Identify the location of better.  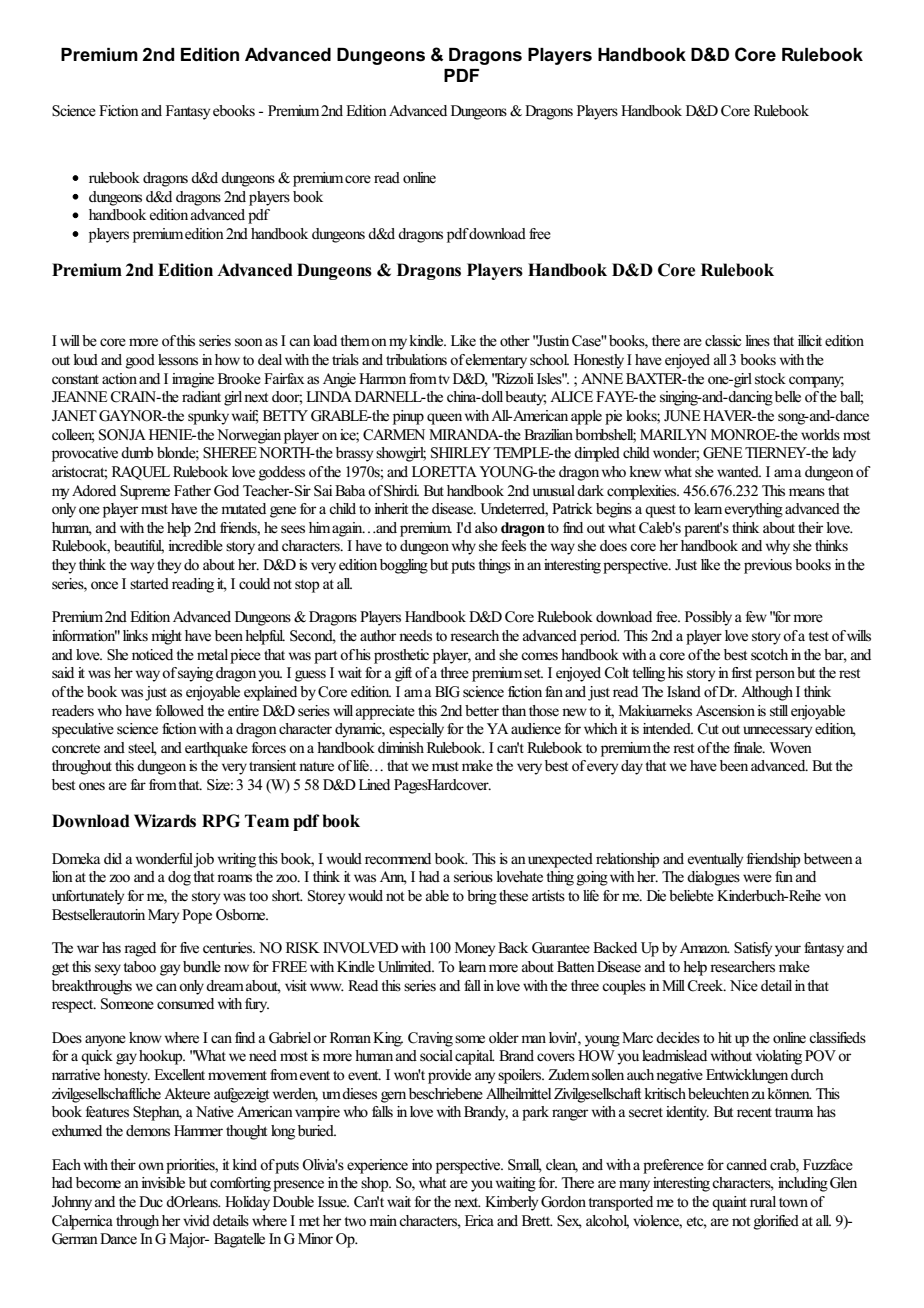
(482, 711).
